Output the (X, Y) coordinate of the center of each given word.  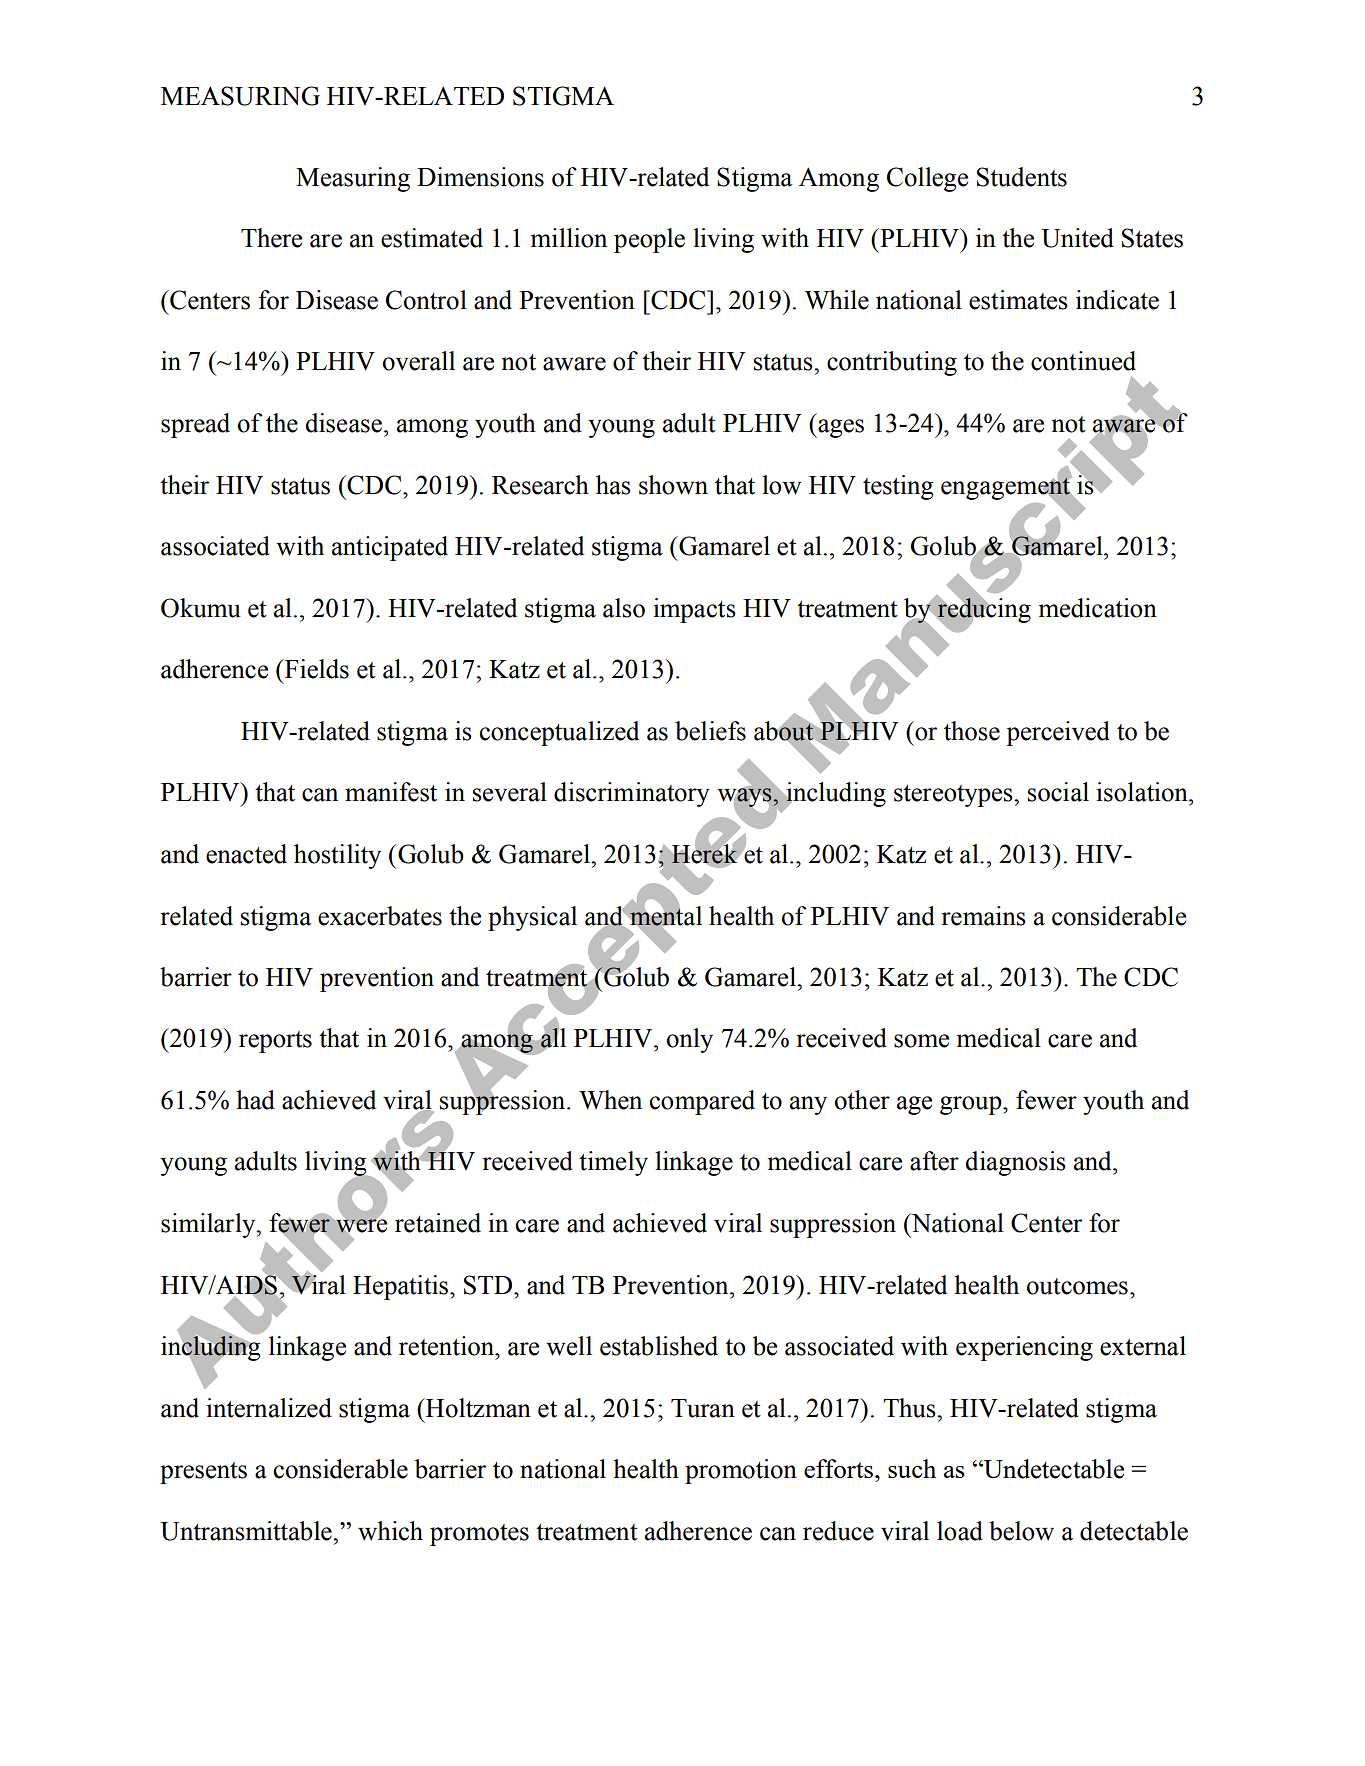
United (1077, 238)
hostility (337, 856)
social (1058, 792)
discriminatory (632, 794)
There (271, 238)
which (390, 1531)
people (649, 240)
